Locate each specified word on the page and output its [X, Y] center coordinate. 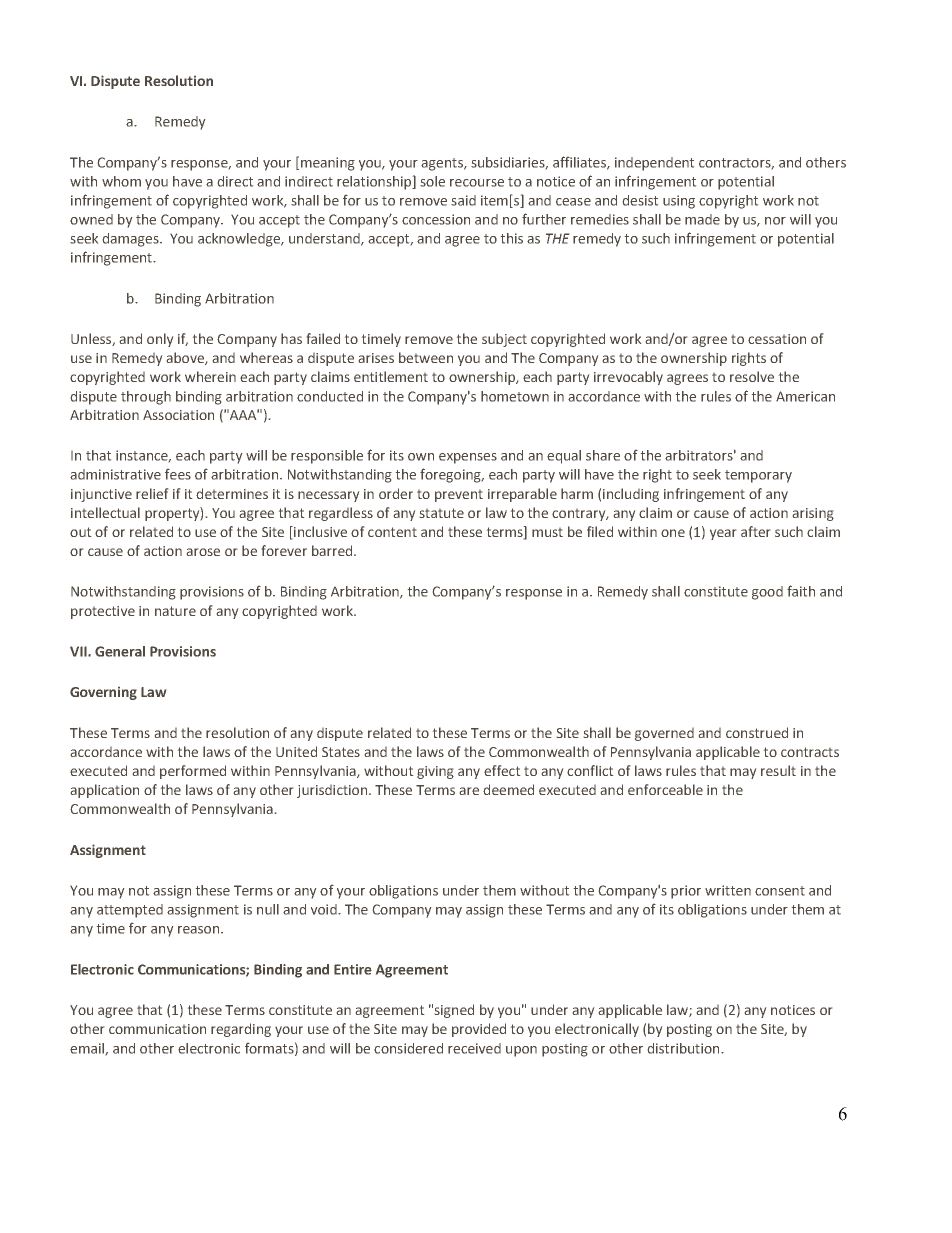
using [679, 202]
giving [435, 772]
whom [121, 181]
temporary [758, 476]
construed [757, 732]
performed [193, 772]
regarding [241, 1030]
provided [479, 1030]
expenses [468, 458]
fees [178, 474]
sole [432, 181]
